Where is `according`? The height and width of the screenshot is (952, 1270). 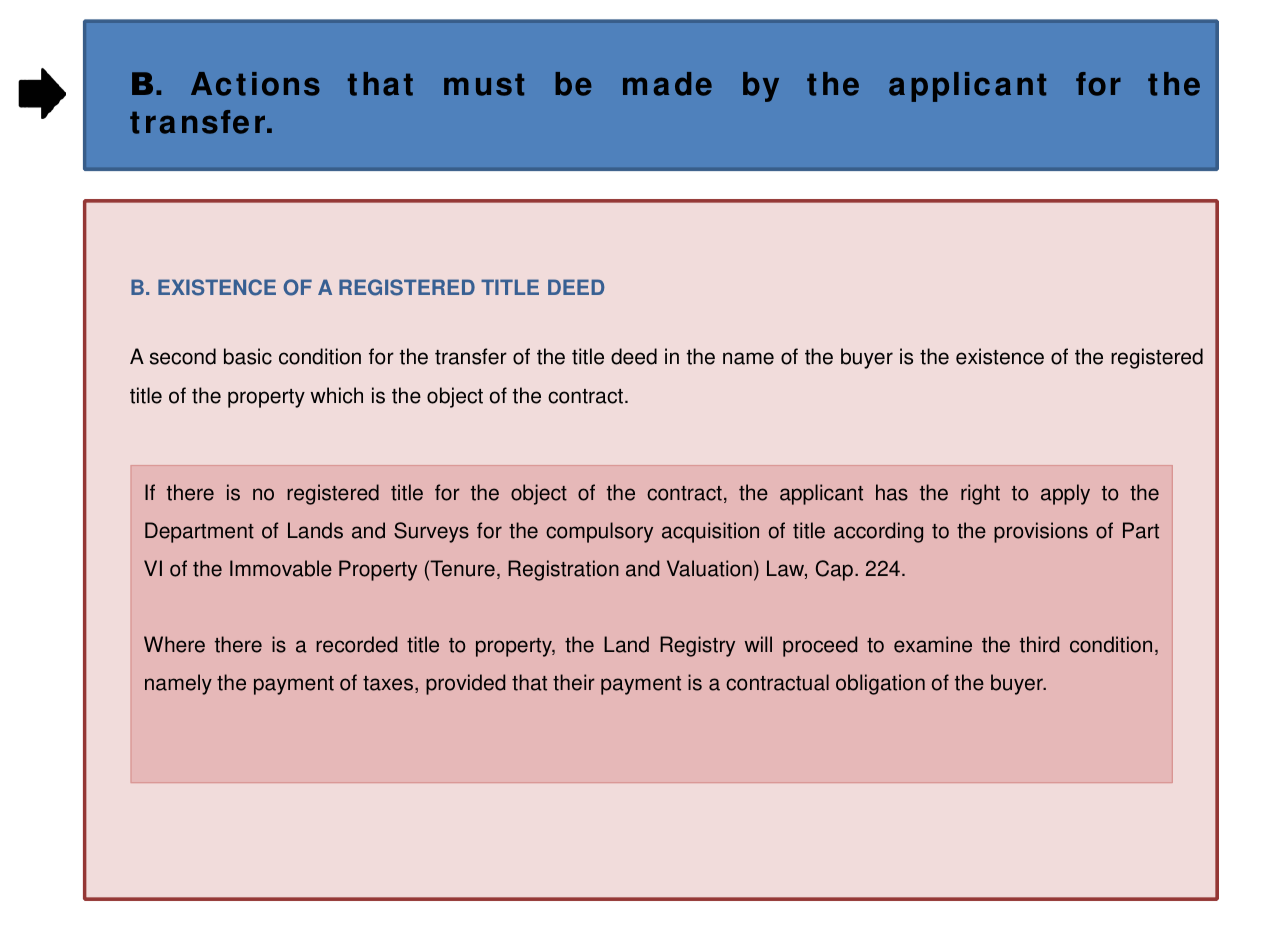 according is located at coordinates (878, 532).
